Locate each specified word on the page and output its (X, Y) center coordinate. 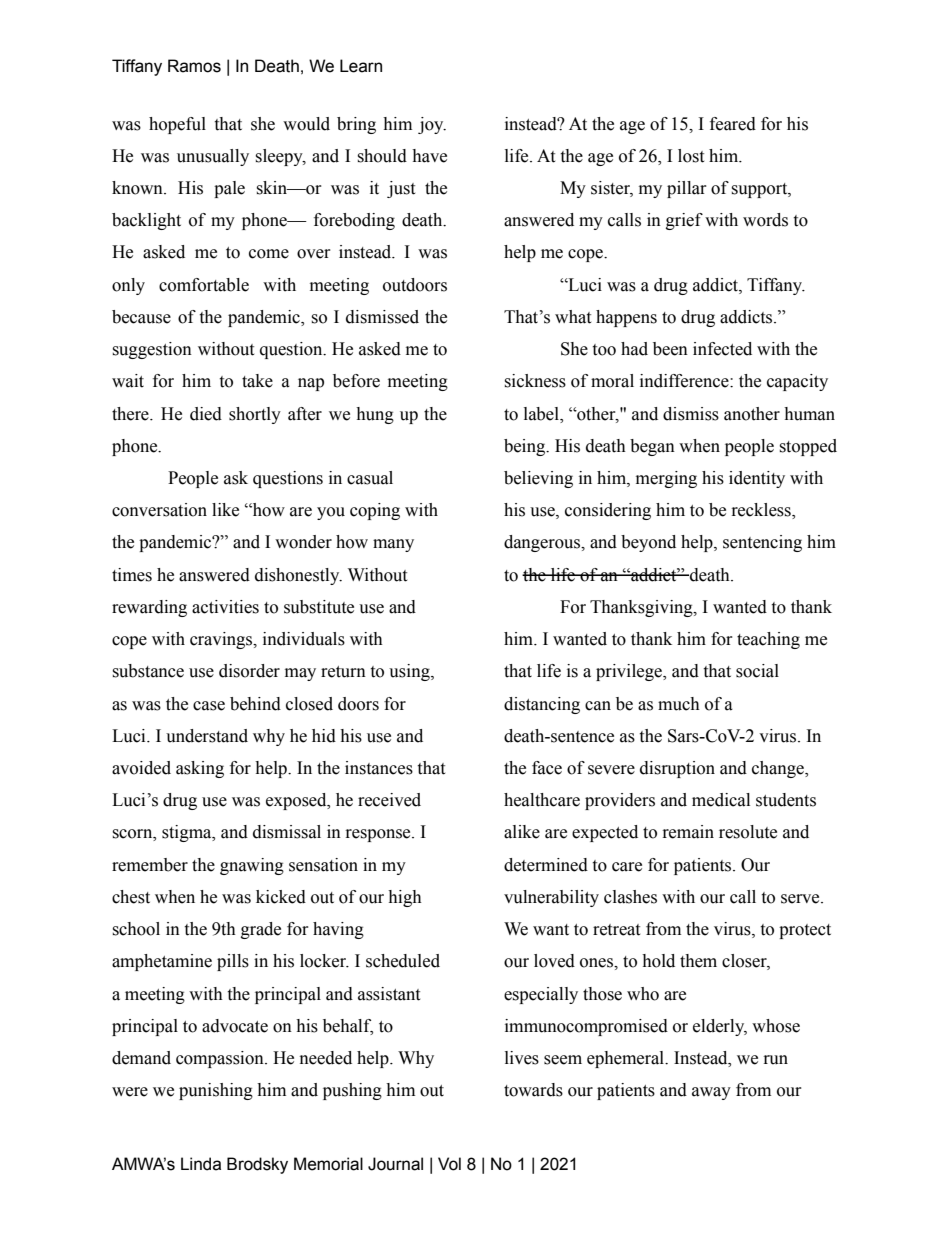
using (410, 672)
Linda (201, 1164)
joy (432, 125)
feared (733, 124)
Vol (449, 1164)
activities (225, 607)
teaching (768, 640)
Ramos (194, 66)
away (711, 1093)
